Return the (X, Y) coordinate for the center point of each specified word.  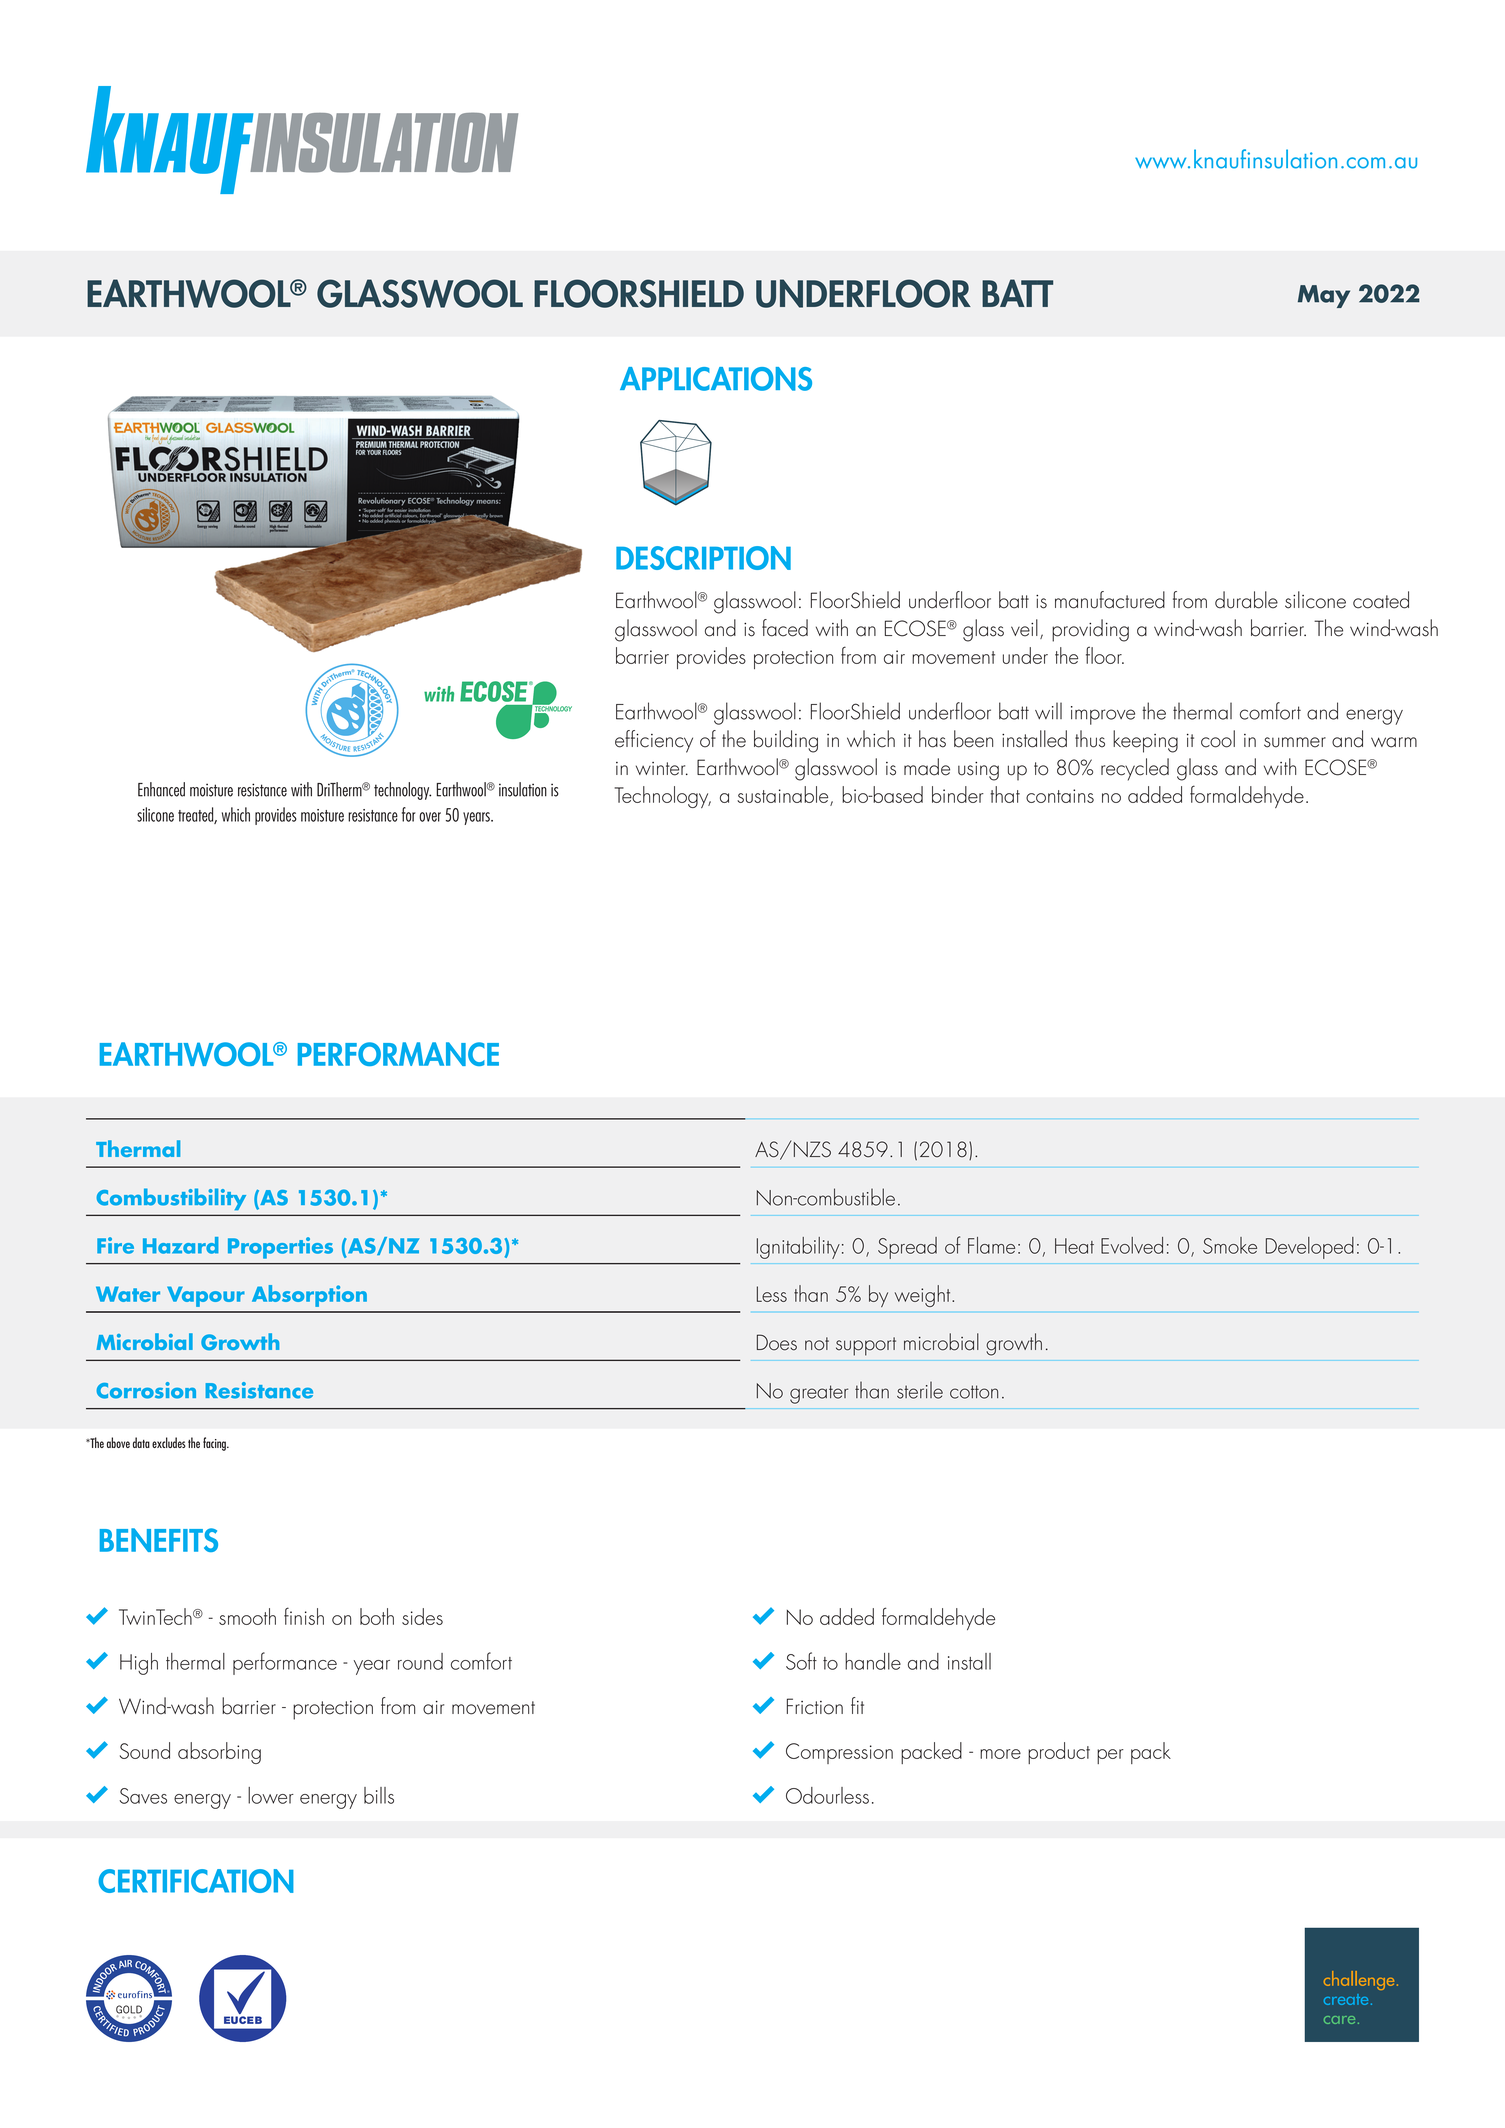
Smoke (1230, 1245)
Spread (907, 1248)
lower (271, 1795)
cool (1218, 739)
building (786, 741)
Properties (280, 1248)
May (1324, 296)
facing (215, 1444)
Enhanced (161, 789)
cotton (974, 1392)
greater (819, 1394)
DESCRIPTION (703, 558)
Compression (839, 1753)
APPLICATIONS (716, 379)
